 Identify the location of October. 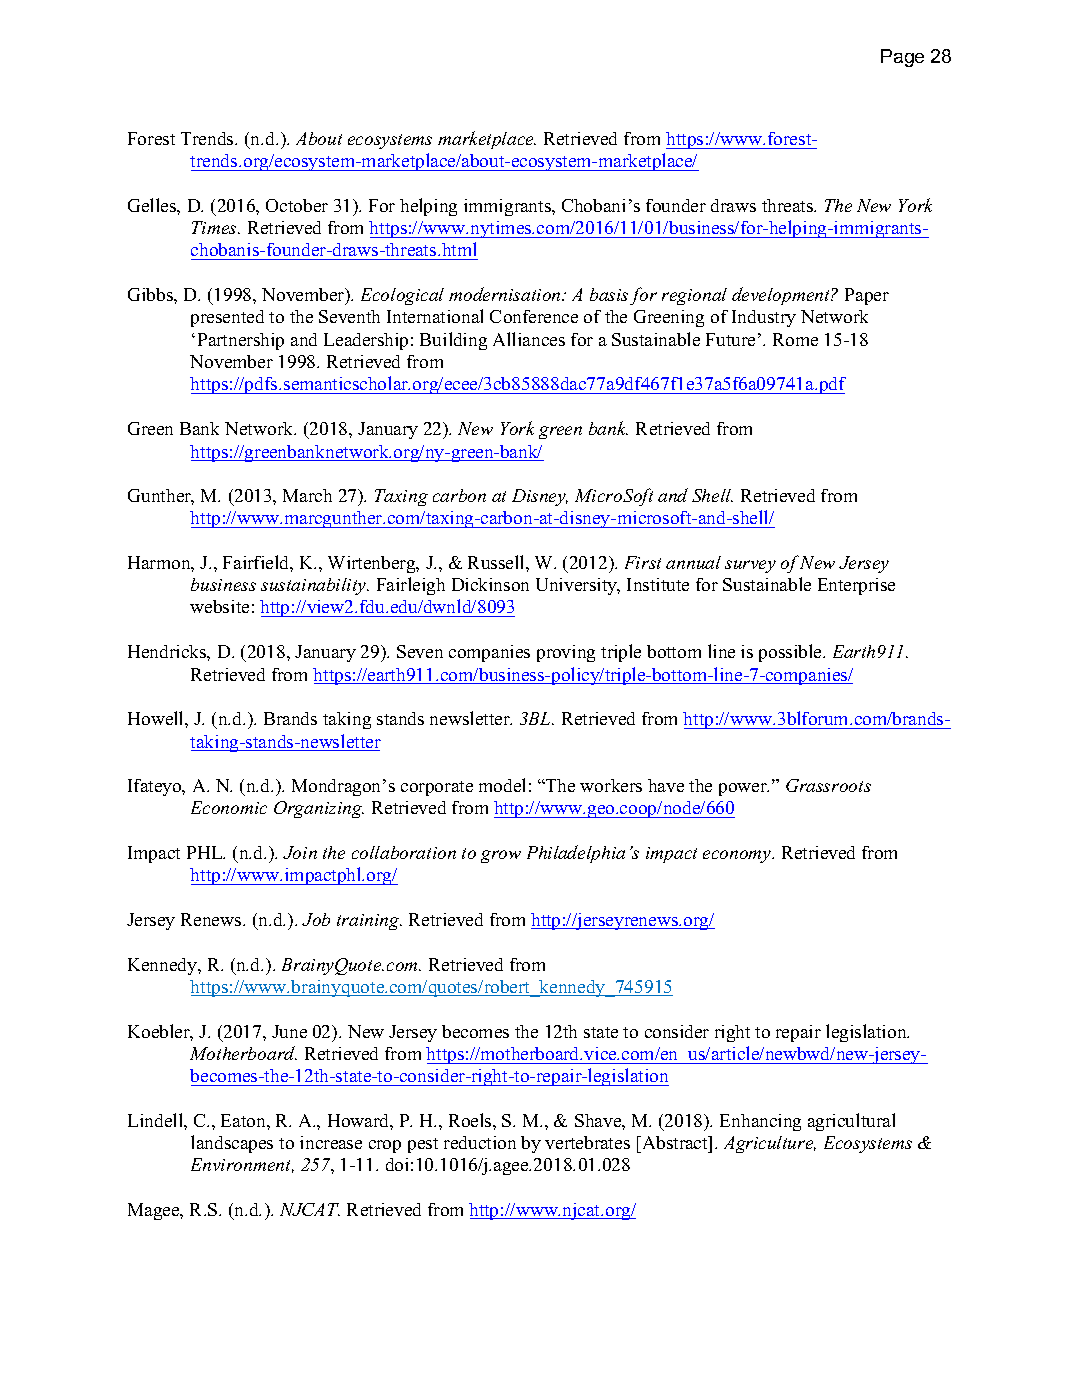
(297, 205).
